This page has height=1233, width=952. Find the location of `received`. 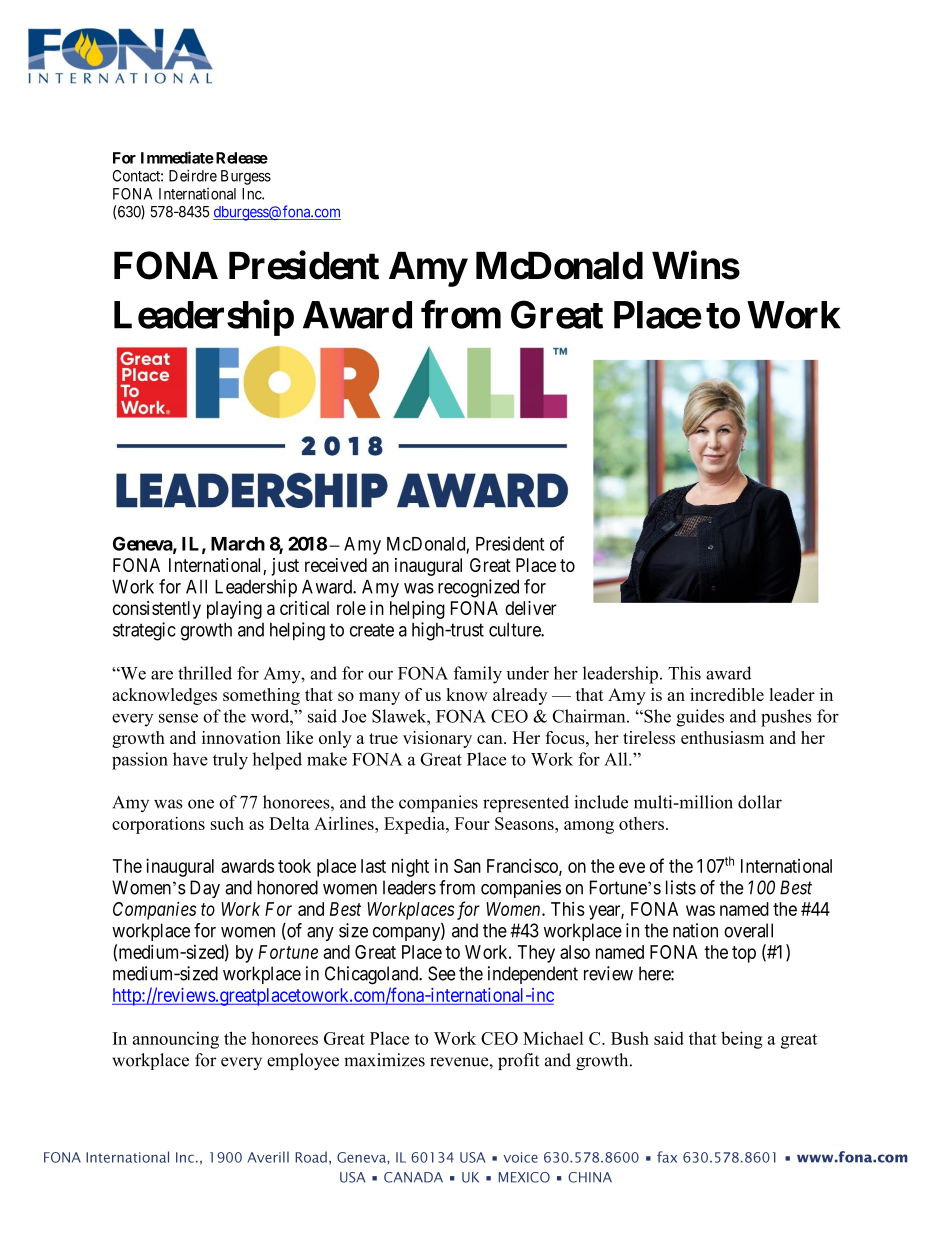

received is located at coordinates (336, 565).
